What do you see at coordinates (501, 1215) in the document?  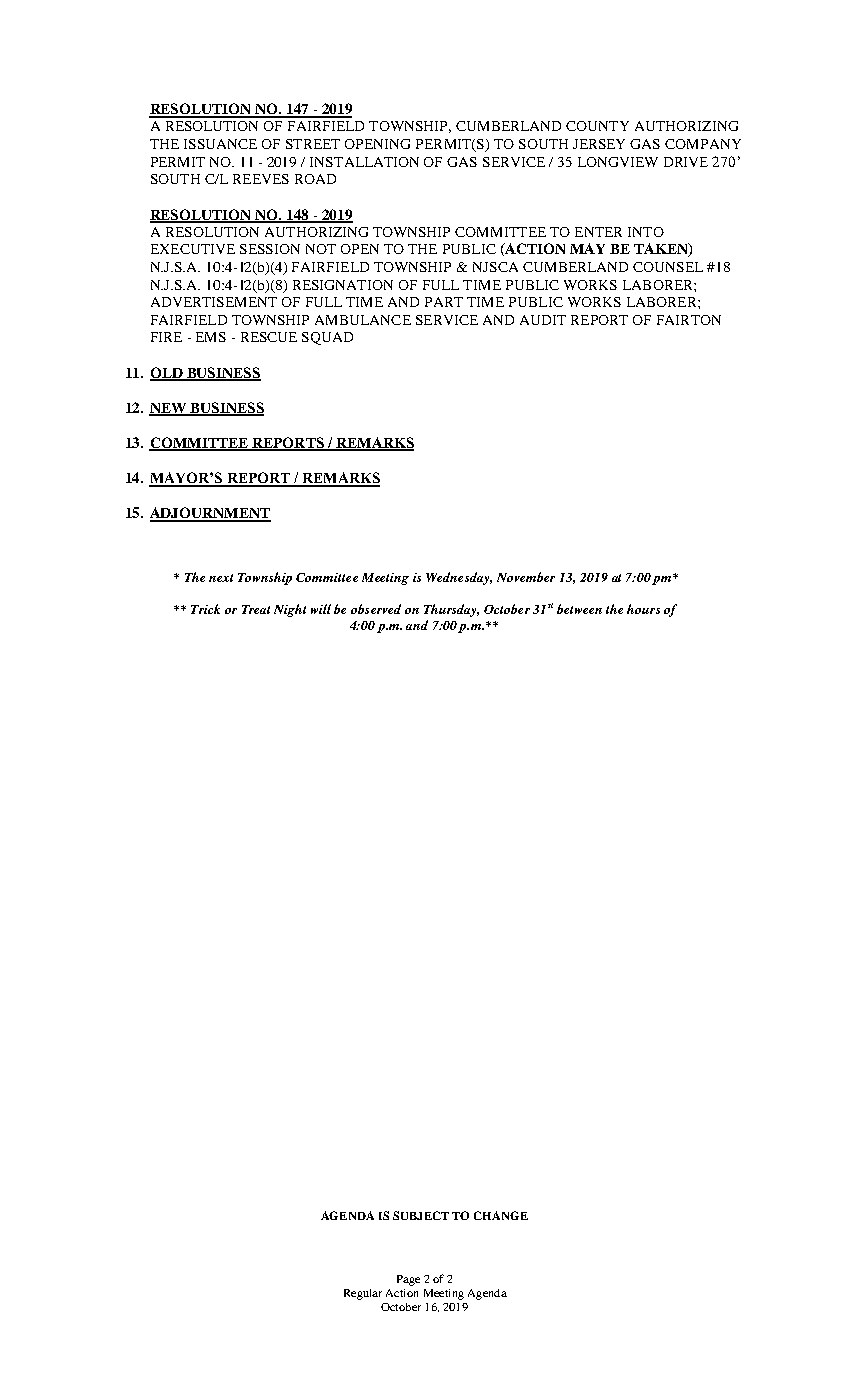 I see `CHANGE` at bounding box center [501, 1215].
